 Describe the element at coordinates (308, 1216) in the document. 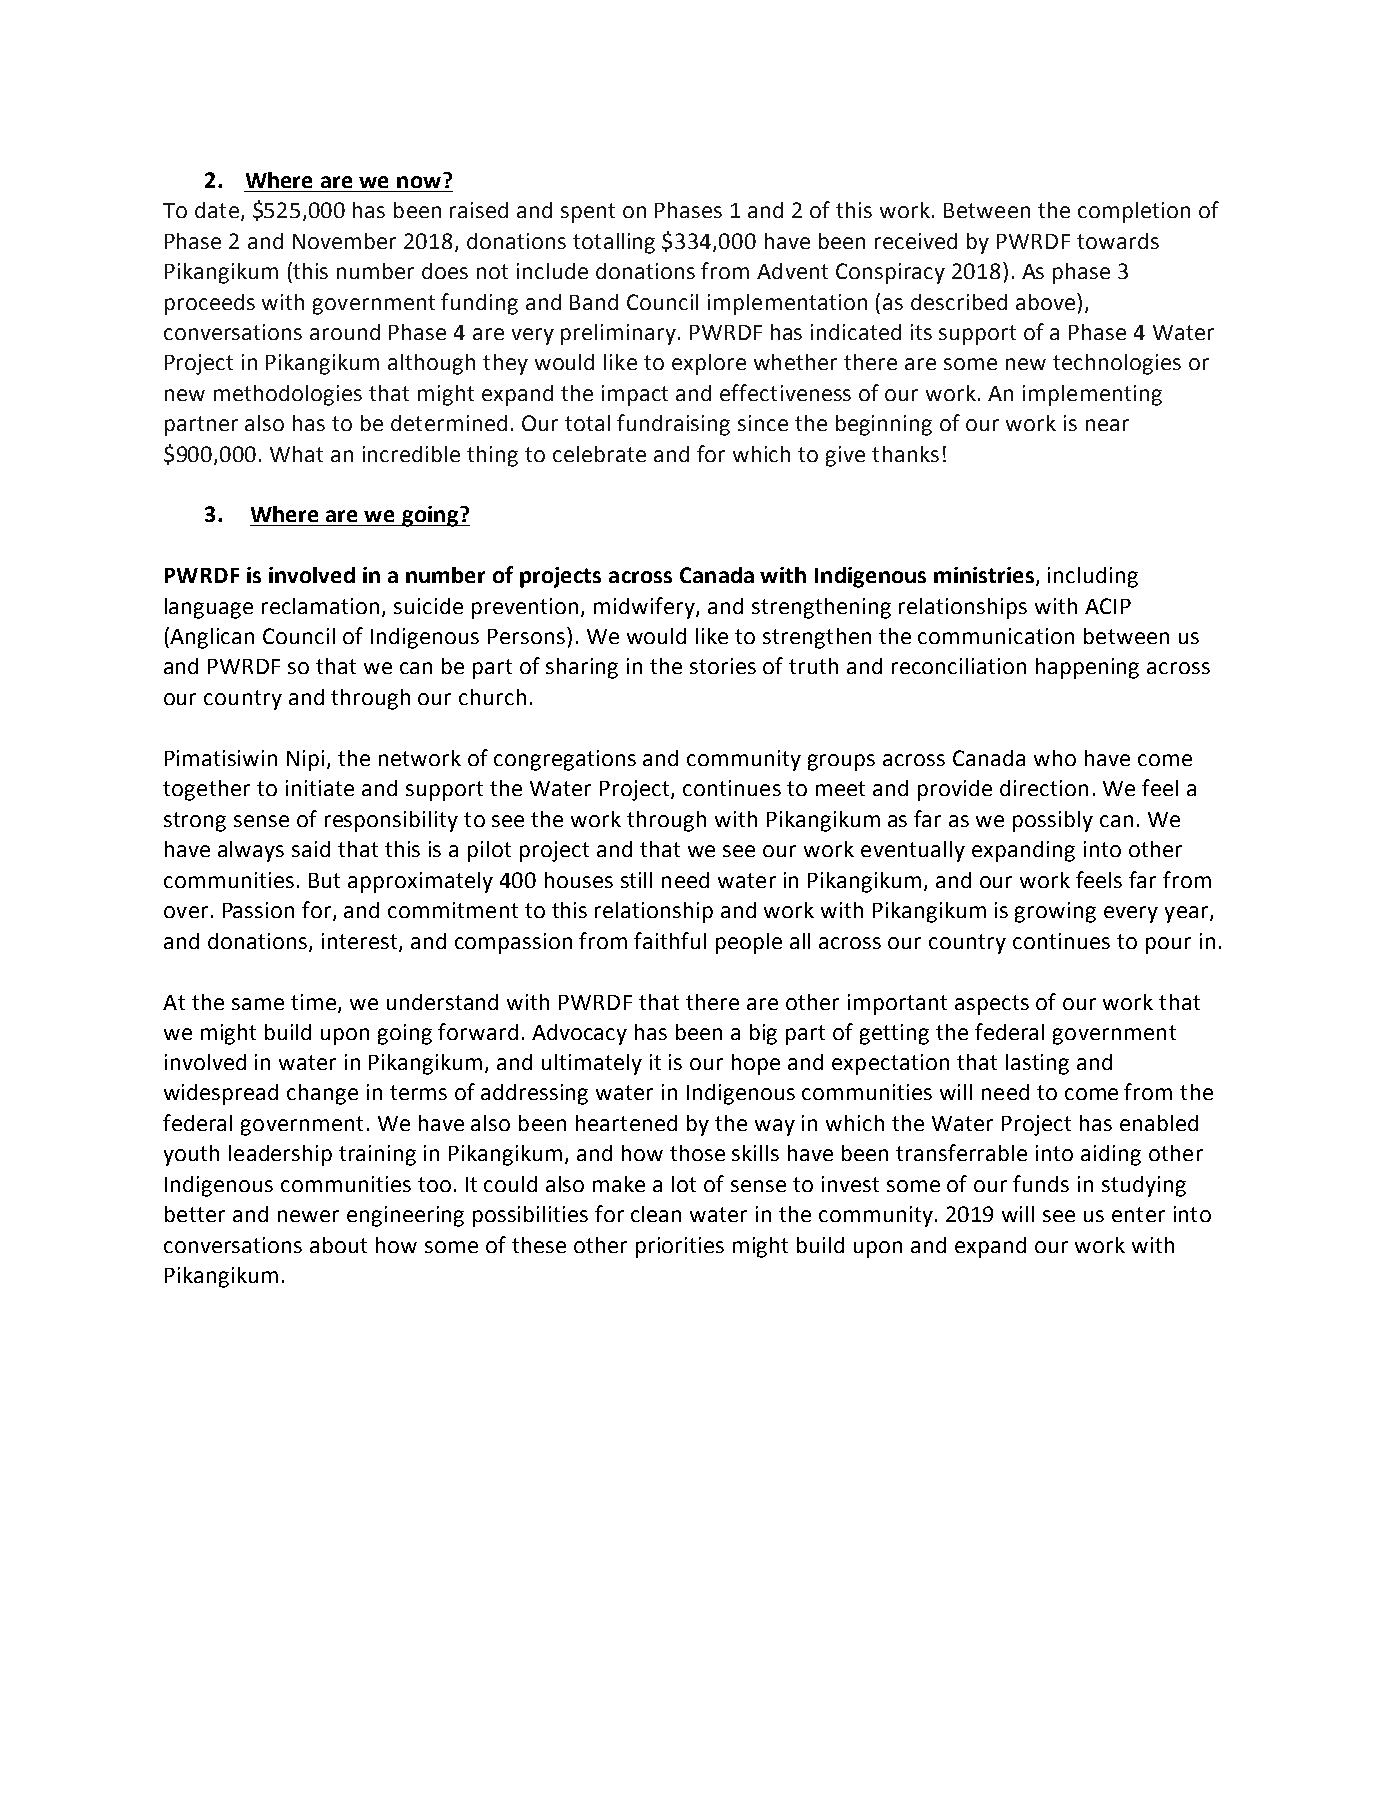

I see `newer` at that location.
